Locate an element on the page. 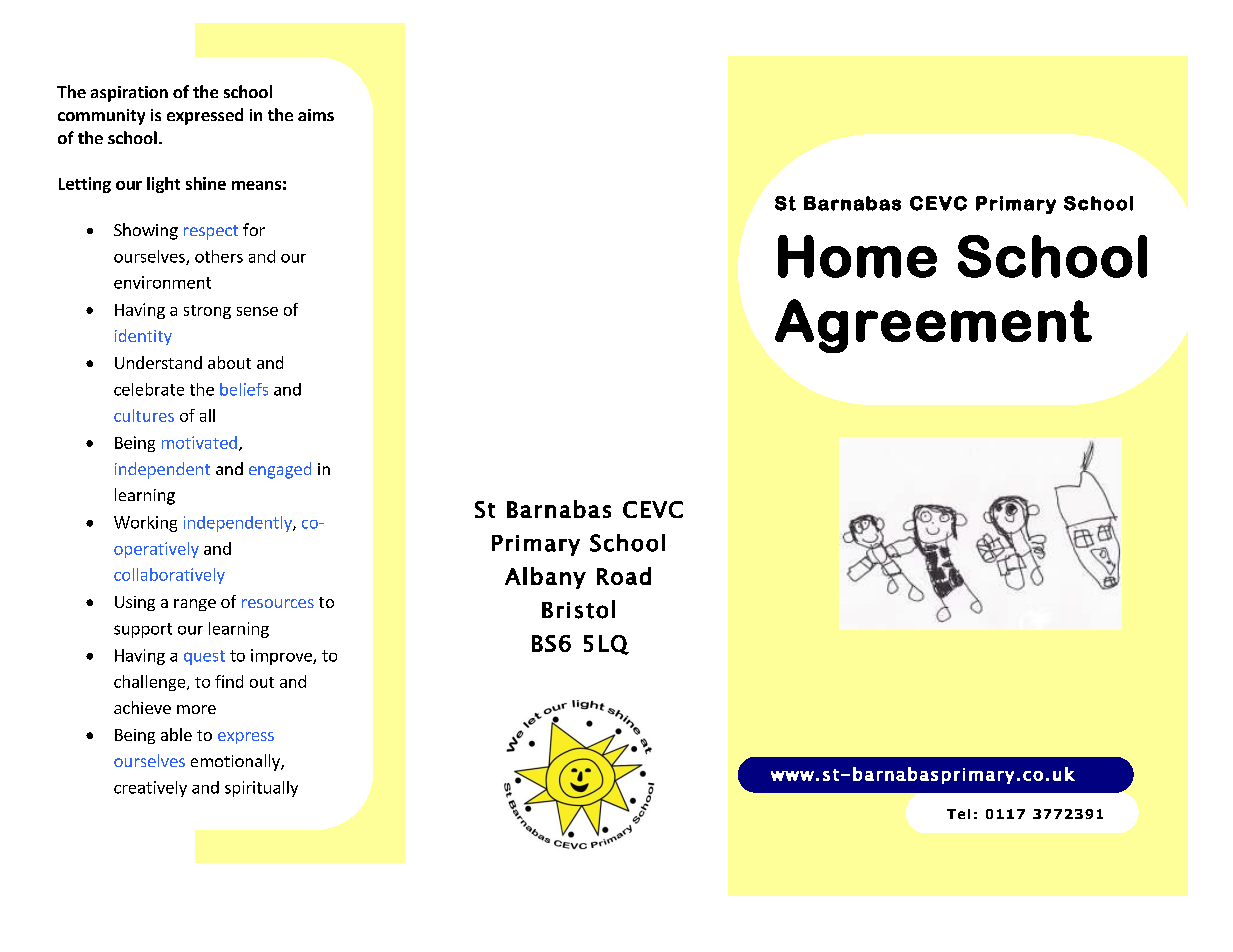 Image resolution: width=1233 pixels, height=952 pixels. environment is located at coordinates (162, 282).
